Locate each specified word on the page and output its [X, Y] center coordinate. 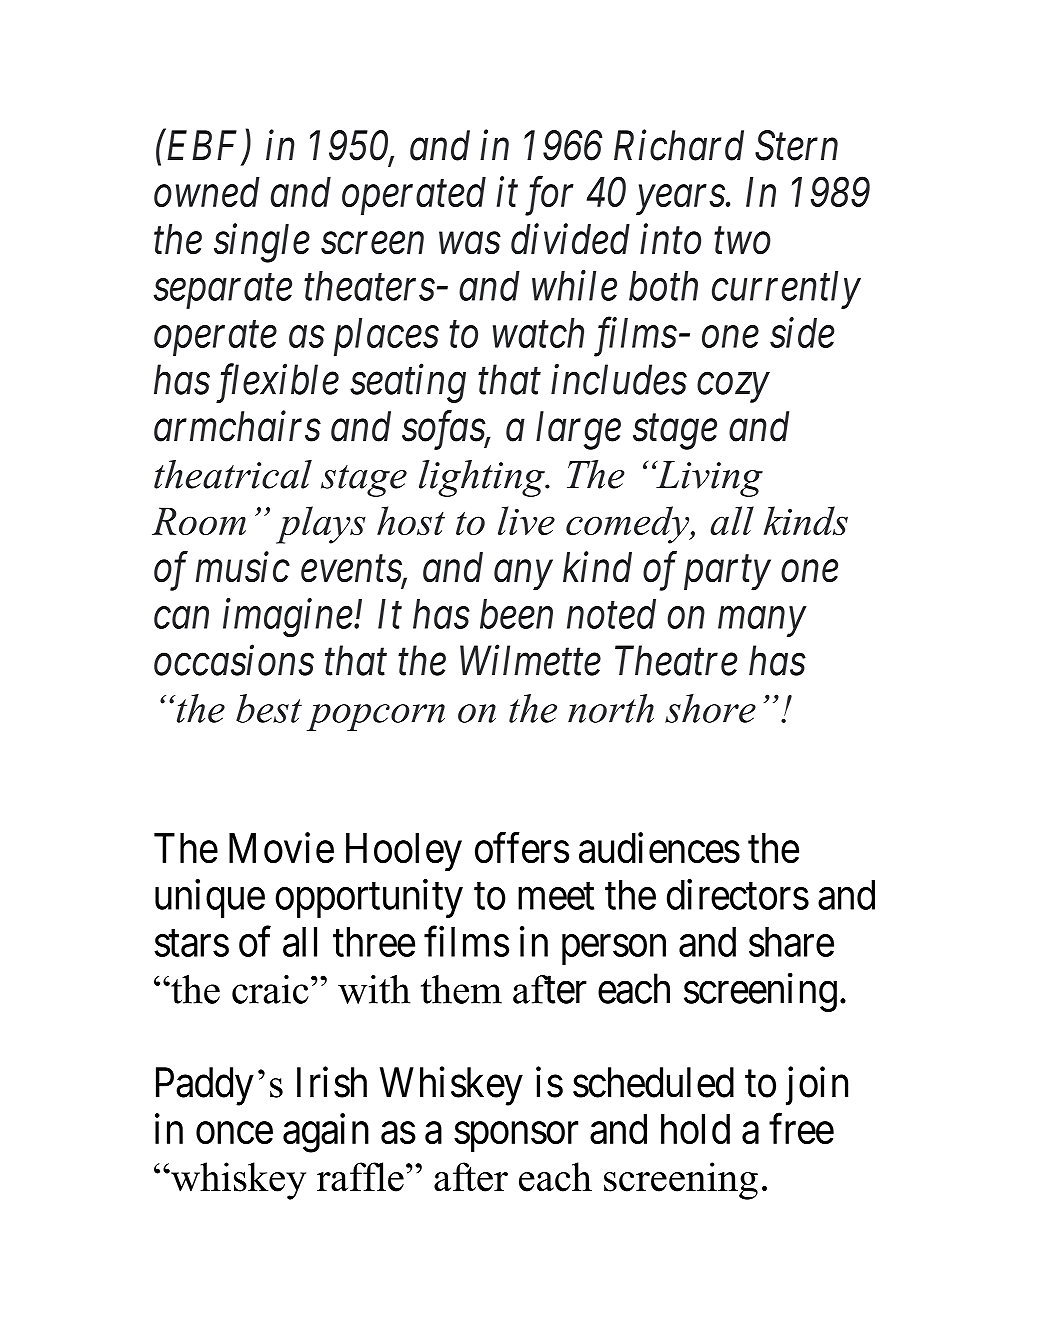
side [802, 332]
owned [207, 192]
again [326, 1133]
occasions [234, 661]
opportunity [369, 898]
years [680, 200]
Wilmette [530, 660]
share [791, 942]
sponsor [516, 1137]
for [549, 196]
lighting [483, 478]
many [762, 622]
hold [695, 1129]
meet [556, 896]
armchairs [237, 426]
